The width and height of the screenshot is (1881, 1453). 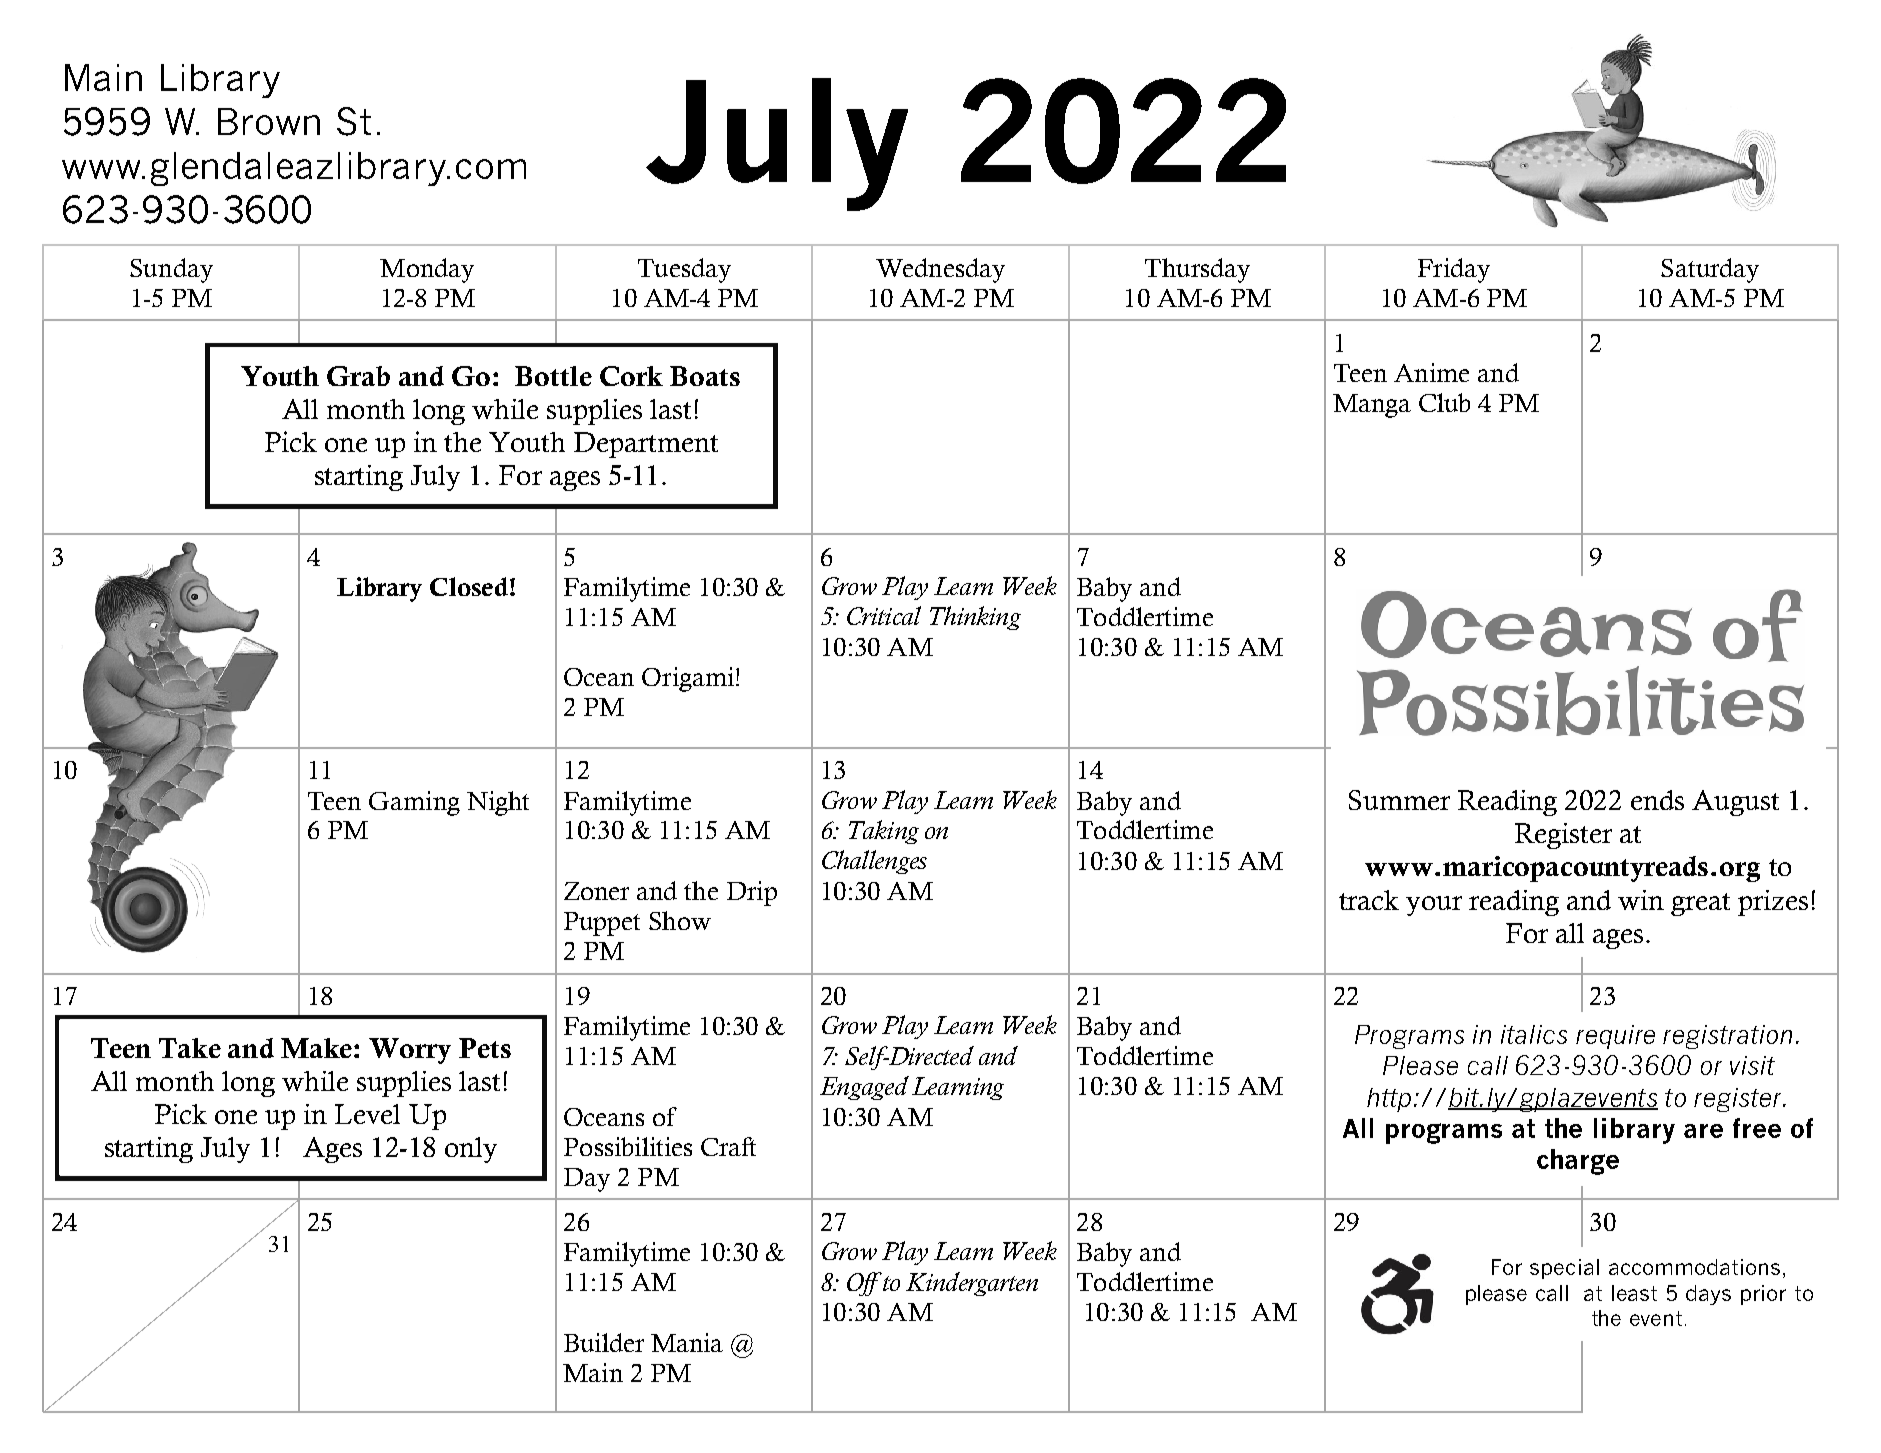 I want to click on Club, so click(x=1444, y=402).
